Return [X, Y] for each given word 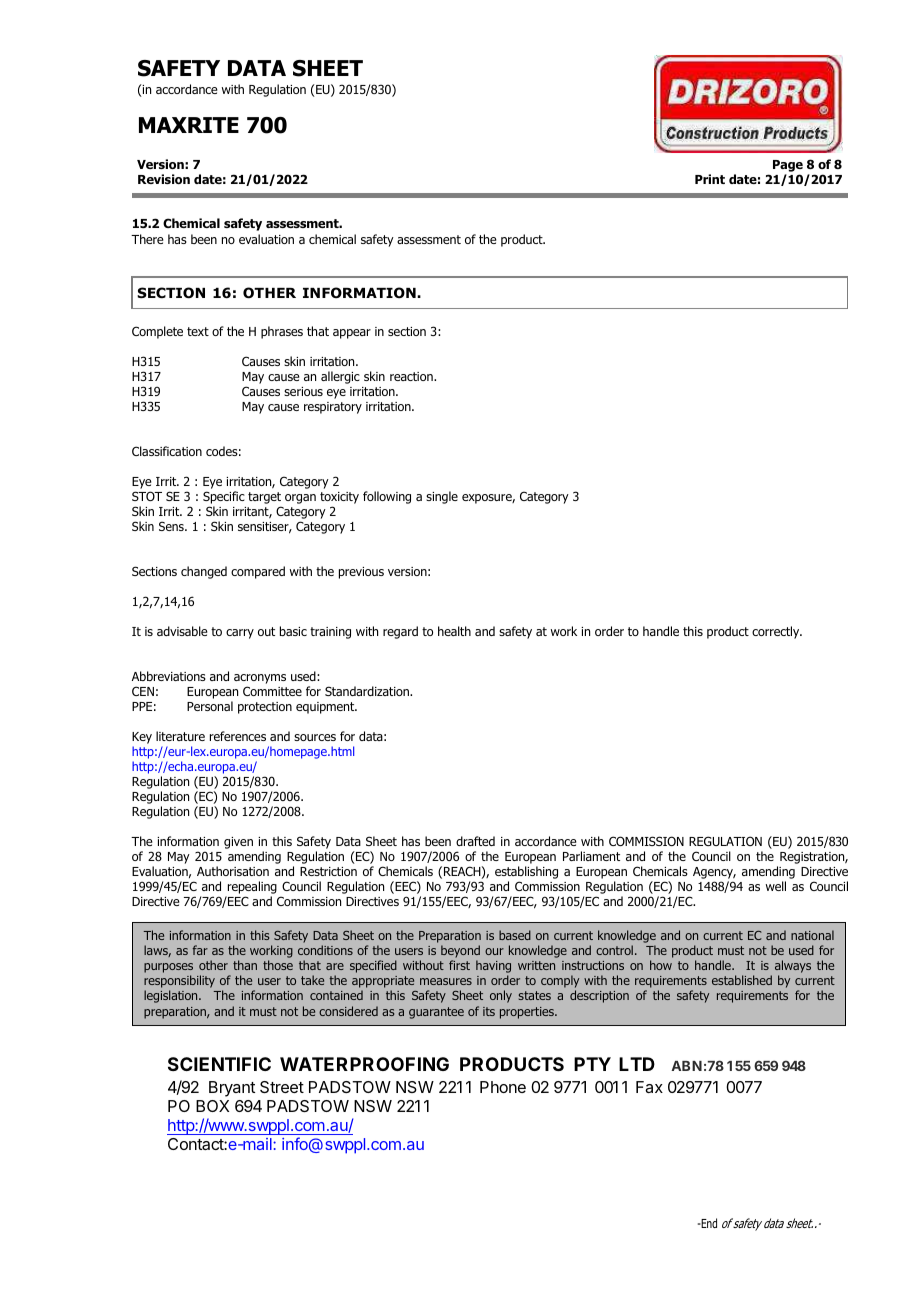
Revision [164, 179]
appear [352, 334]
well [776, 886]
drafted [475, 841]
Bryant [232, 1089]
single [442, 497]
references [238, 736]
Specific [224, 497]
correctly [777, 632]
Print [710, 179]
